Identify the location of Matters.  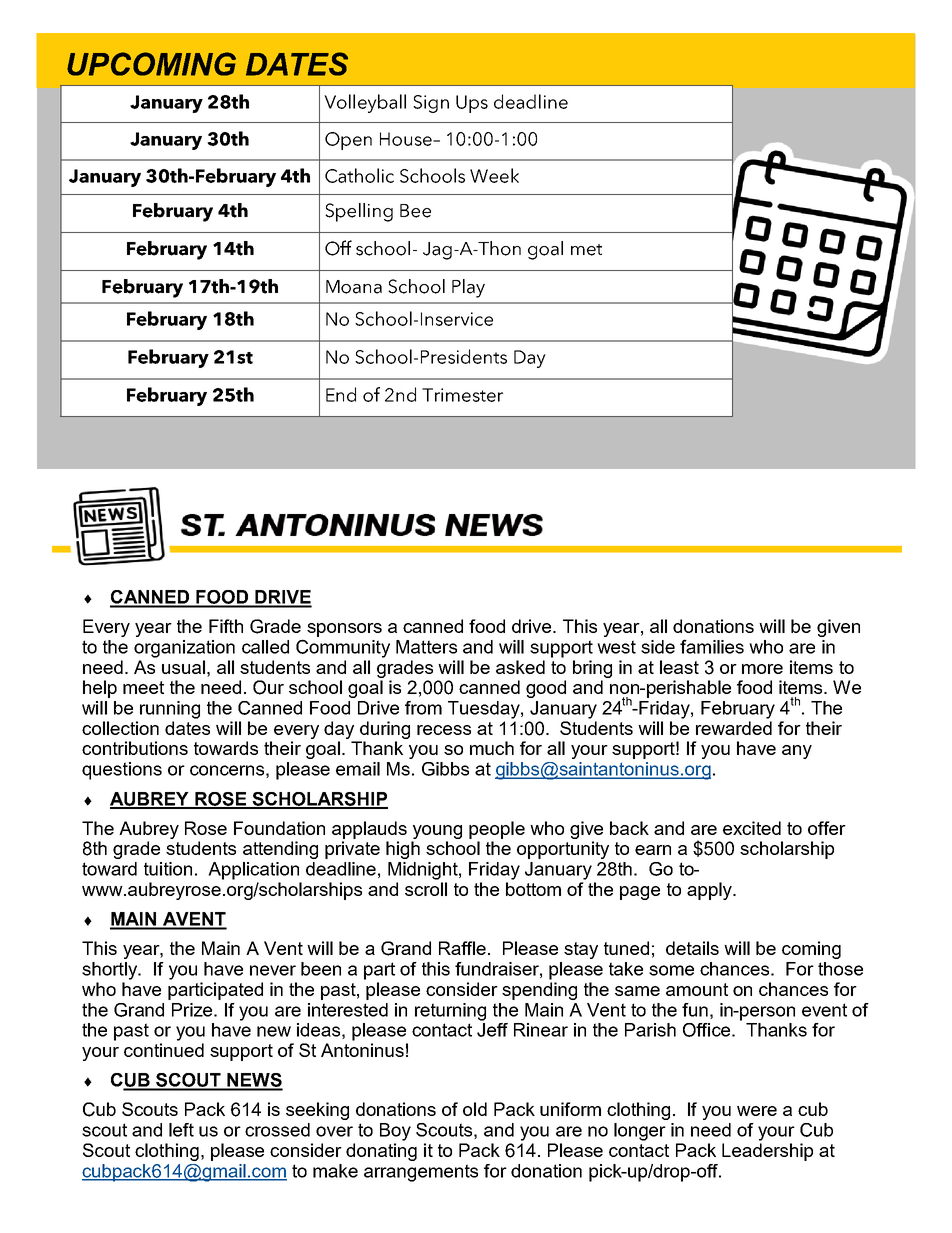
(426, 647).
